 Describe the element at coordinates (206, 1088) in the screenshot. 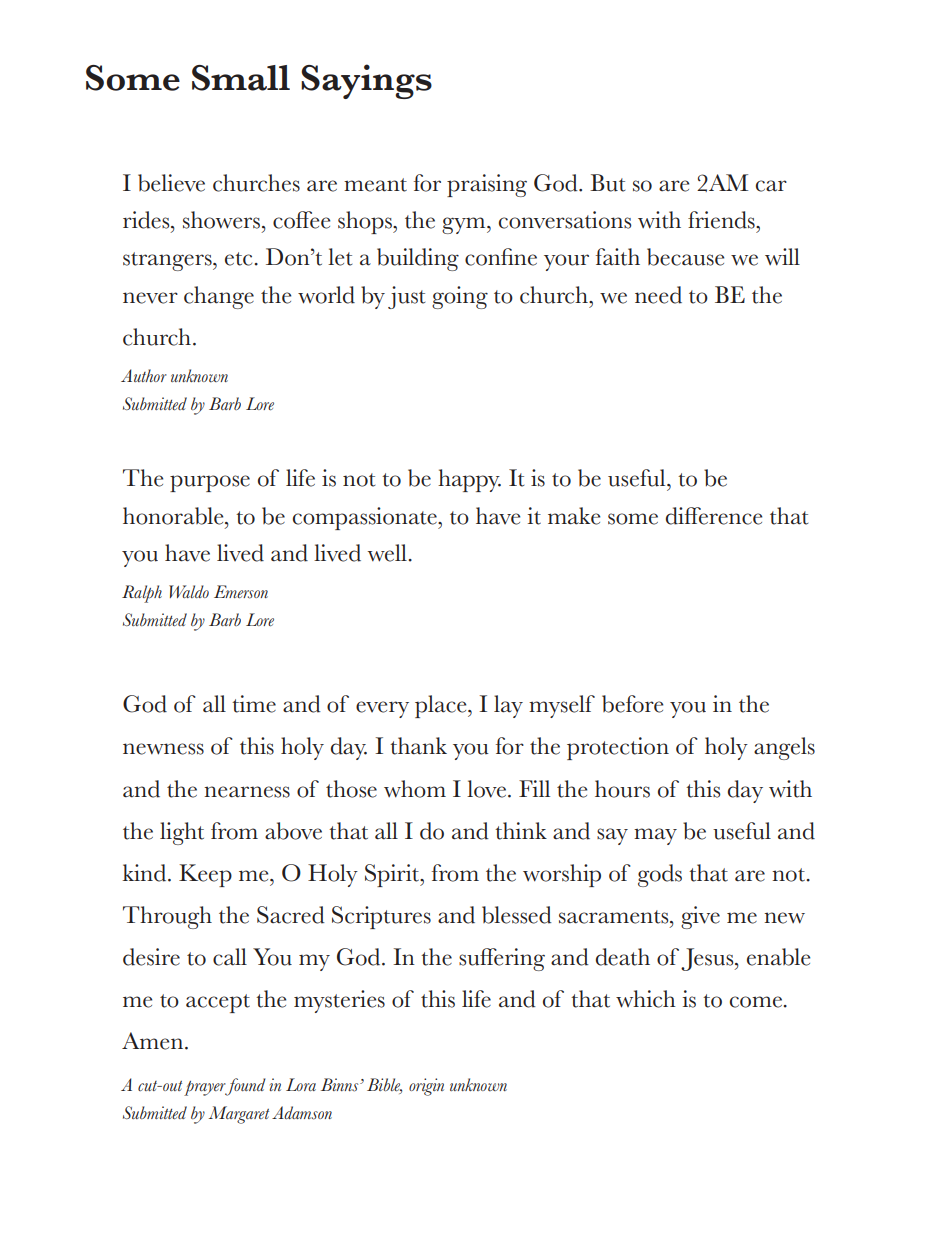

I see `prayer` at that location.
